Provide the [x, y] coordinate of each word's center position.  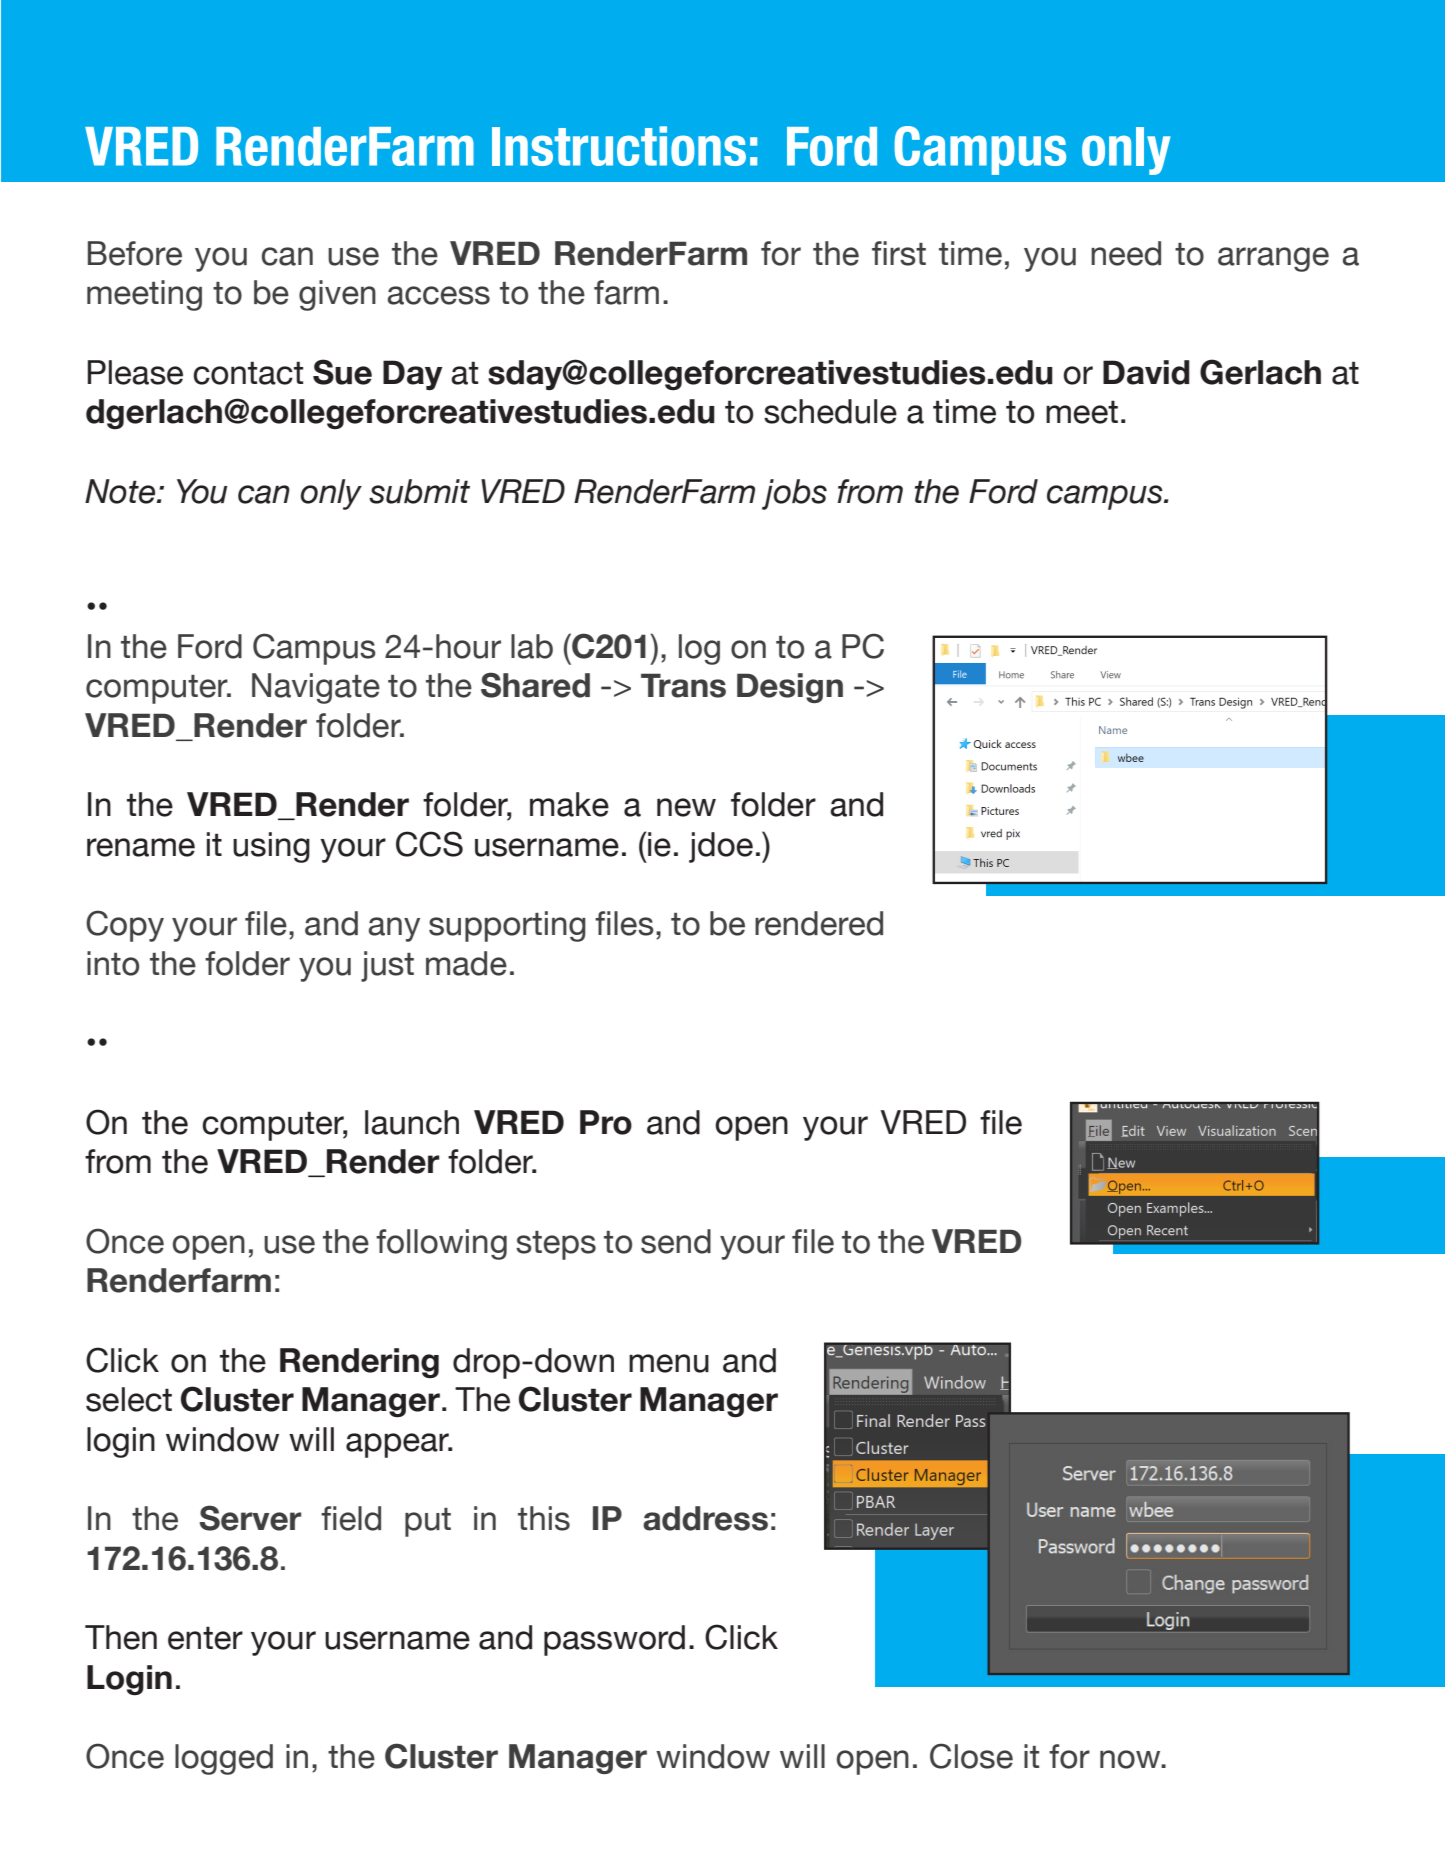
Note [121, 491]
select [129, 1399]
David [1146, 372]
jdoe [721, 847]
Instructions [619, 146]
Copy [125, 926]
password [614, 1640]
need [1126, 253]
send [676, 1241]
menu [669, 1363]
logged [224, 1759]
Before [135, 253]
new [686, 807]
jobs [794, 494]
